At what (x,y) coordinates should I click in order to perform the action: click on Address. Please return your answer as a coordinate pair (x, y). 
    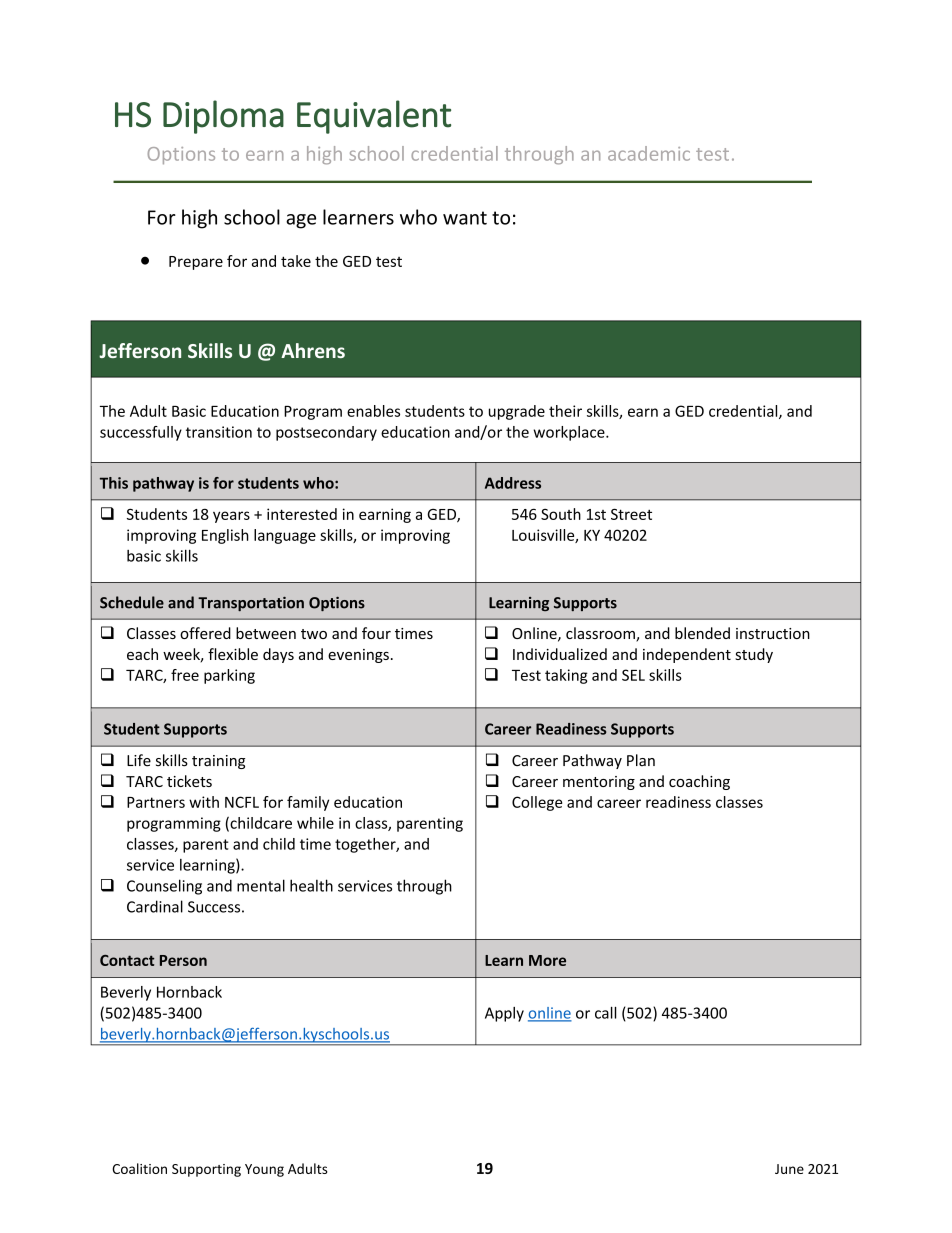
    Looking at the image, I should click on (513, 483).
